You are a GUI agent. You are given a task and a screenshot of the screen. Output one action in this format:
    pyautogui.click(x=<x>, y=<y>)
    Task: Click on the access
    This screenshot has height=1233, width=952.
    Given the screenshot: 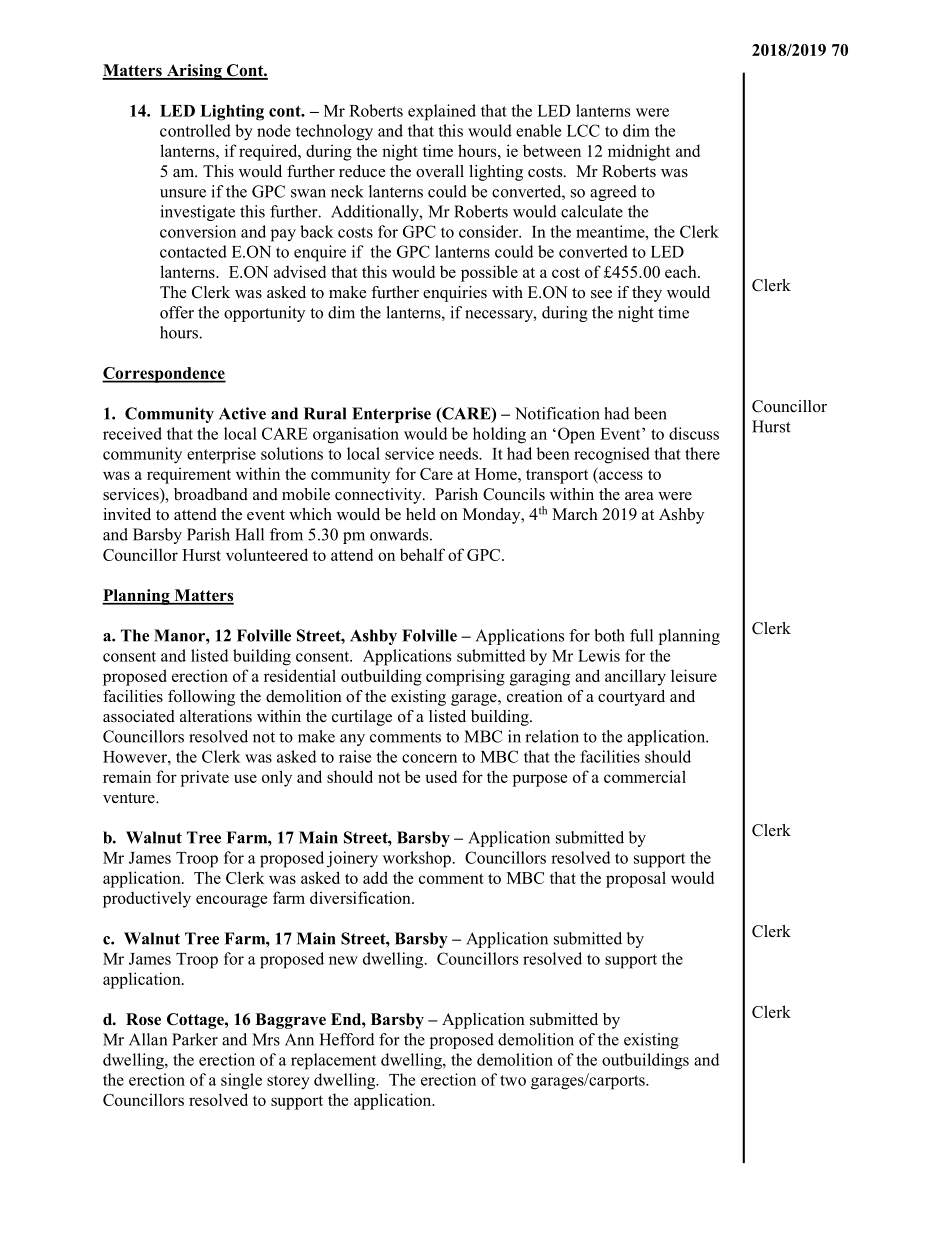 What is the action you would take?
    pyautogui.click(x=621, y=475)
